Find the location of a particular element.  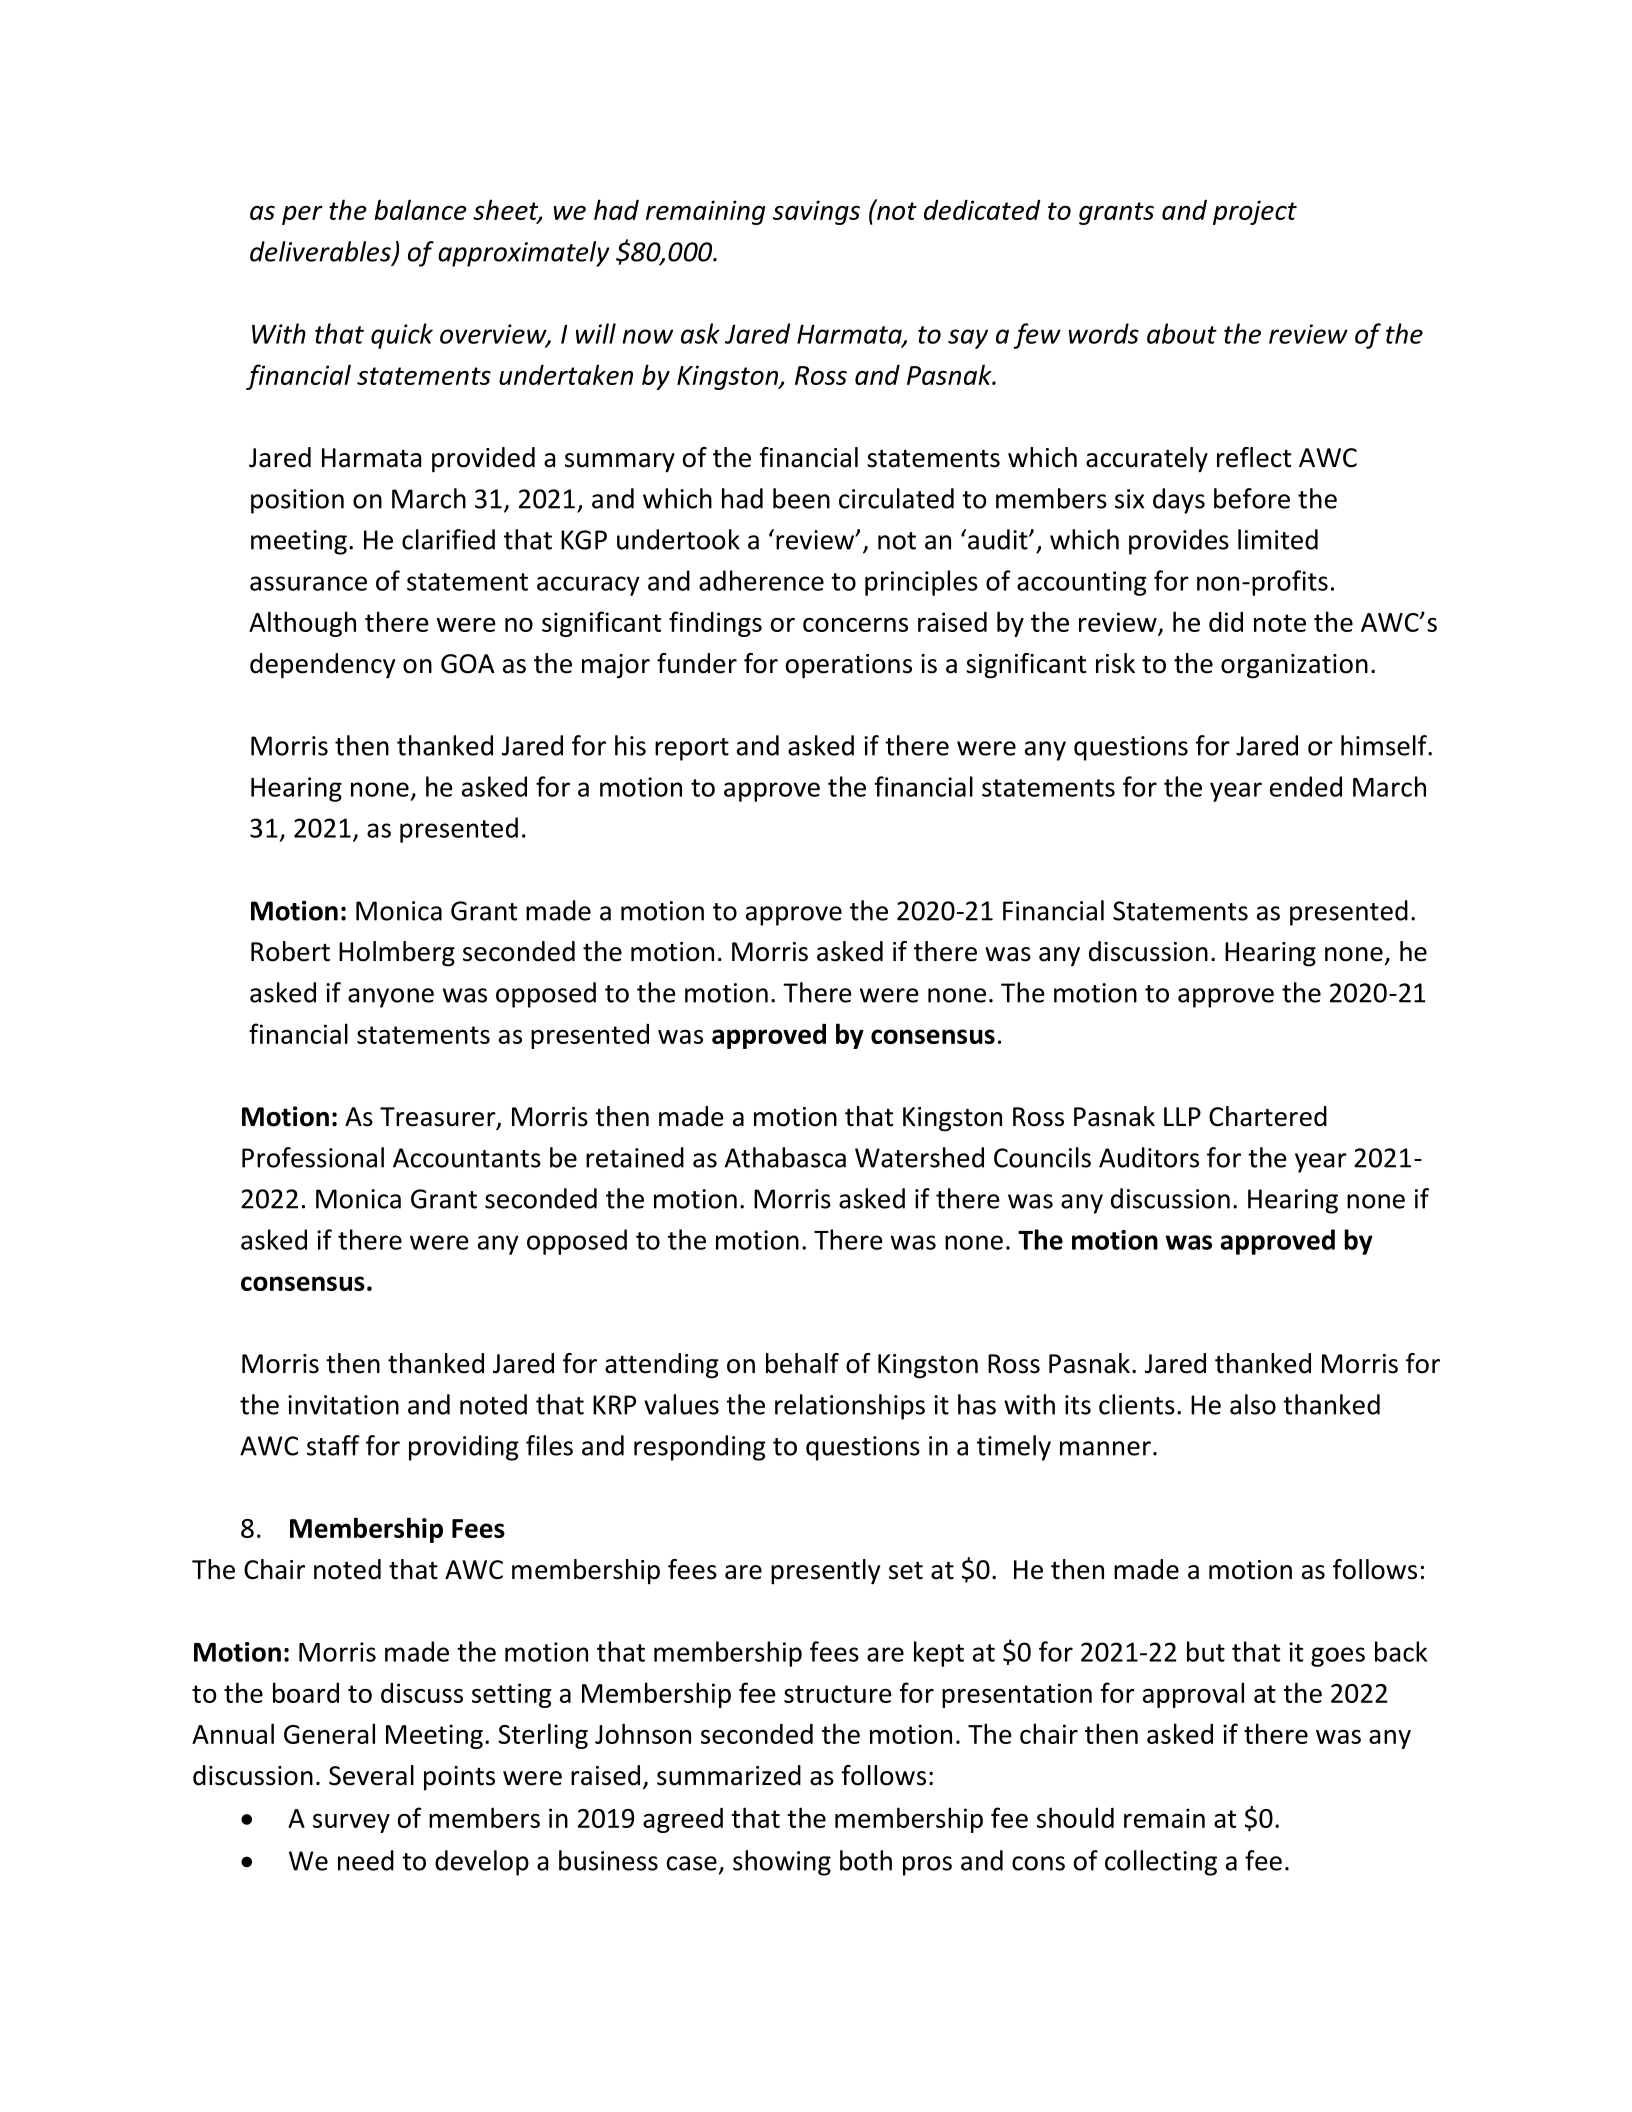

Watershed is located at coordinates (919, 1157).
